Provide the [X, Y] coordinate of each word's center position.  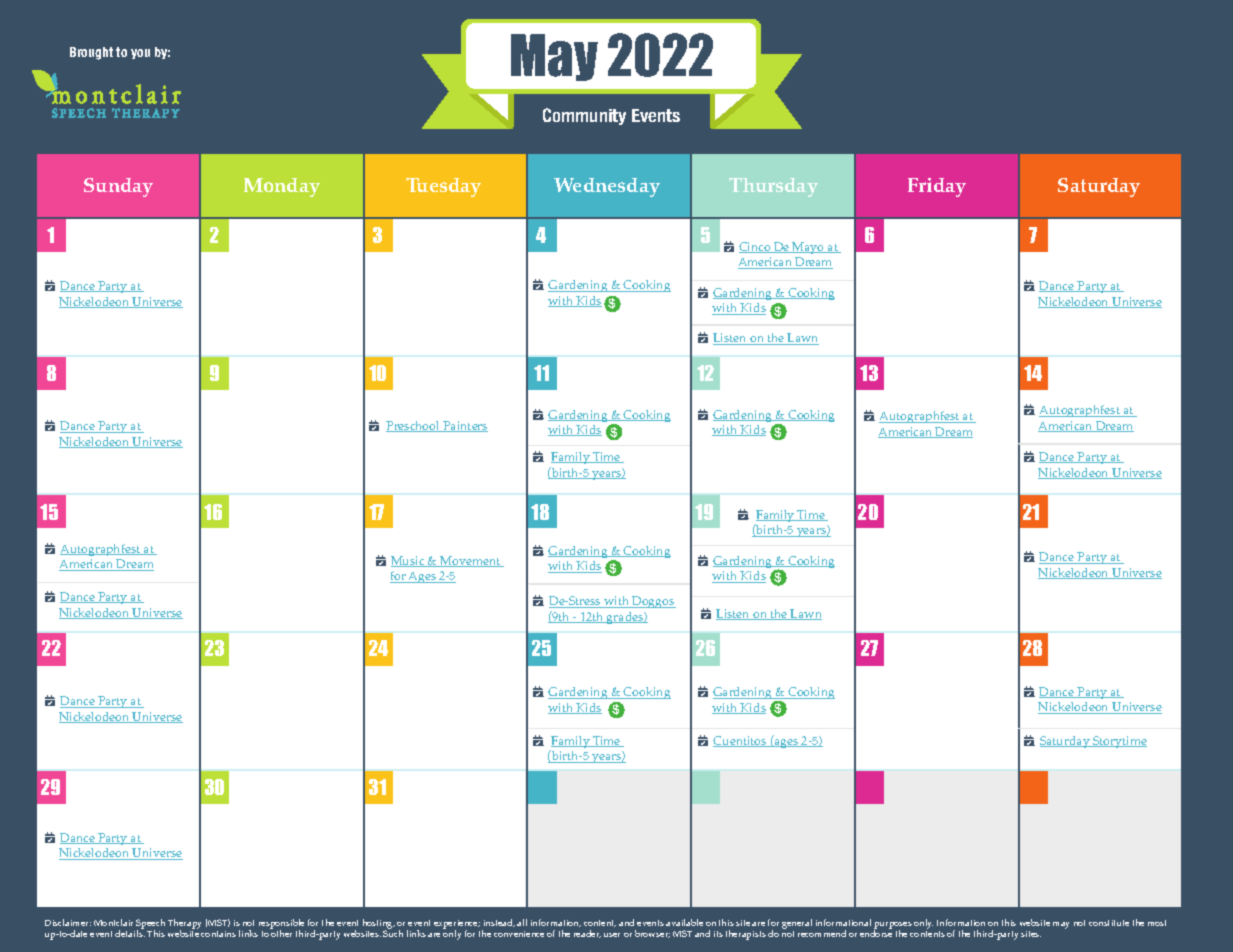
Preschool [414, 426]
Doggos [653, 602]
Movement [470, 561]
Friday [937, 187]
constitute [1109, 923]
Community [584, 116]
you [140, 54]
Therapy [184, 925]
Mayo [809, 248]
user [612, 935]
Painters [464, 426]
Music [409, 561]
